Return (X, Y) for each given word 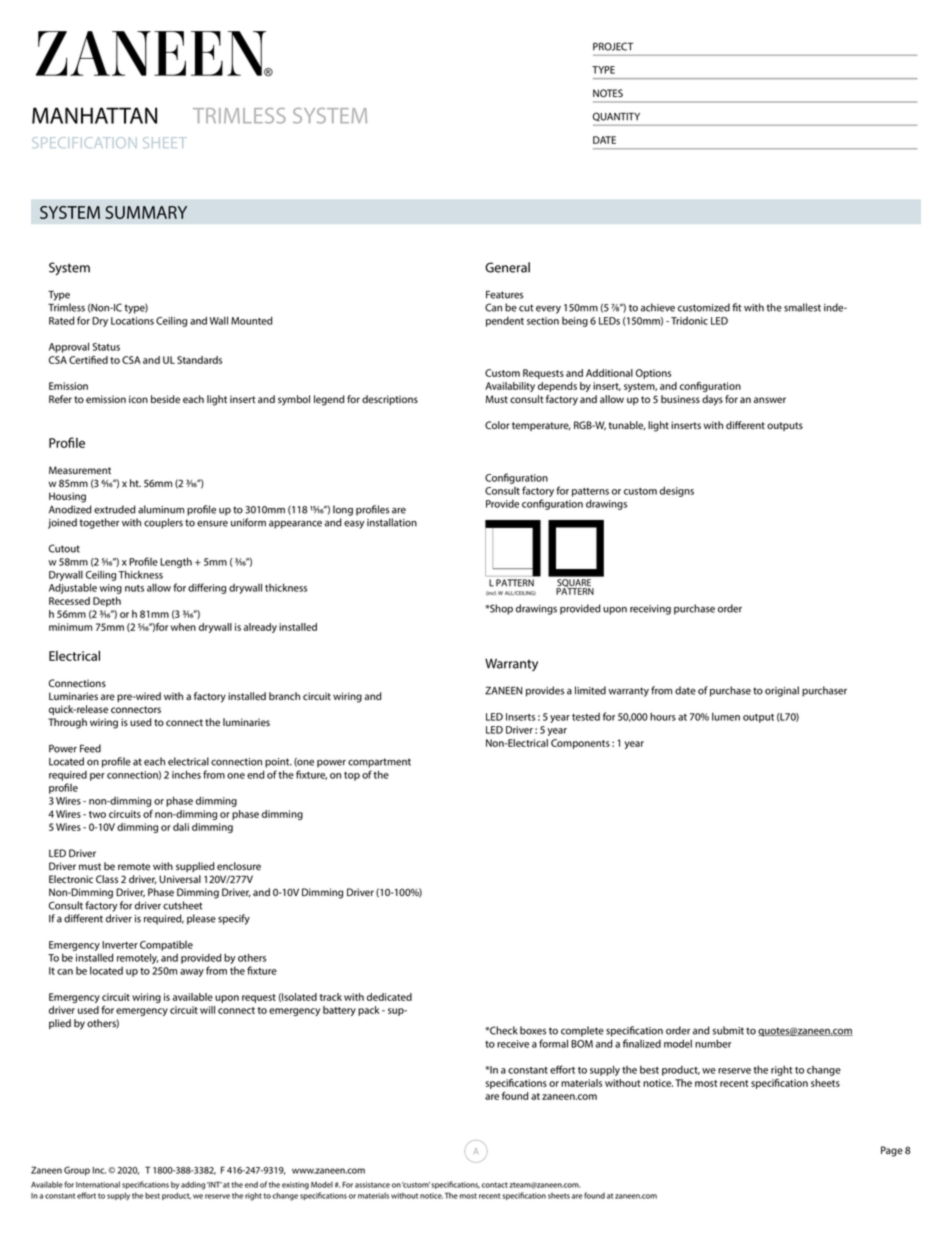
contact (495, 1185)
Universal (180, 879)
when (183, 627)
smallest (802, 307)
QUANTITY (616, 117)
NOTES (608, 93)
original (782, 691)
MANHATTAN (94, 115)
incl (491, 593)
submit (728, 1030)
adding (193, 1185)
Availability (510, 387)
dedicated (389, 997)
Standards (199, 360)
